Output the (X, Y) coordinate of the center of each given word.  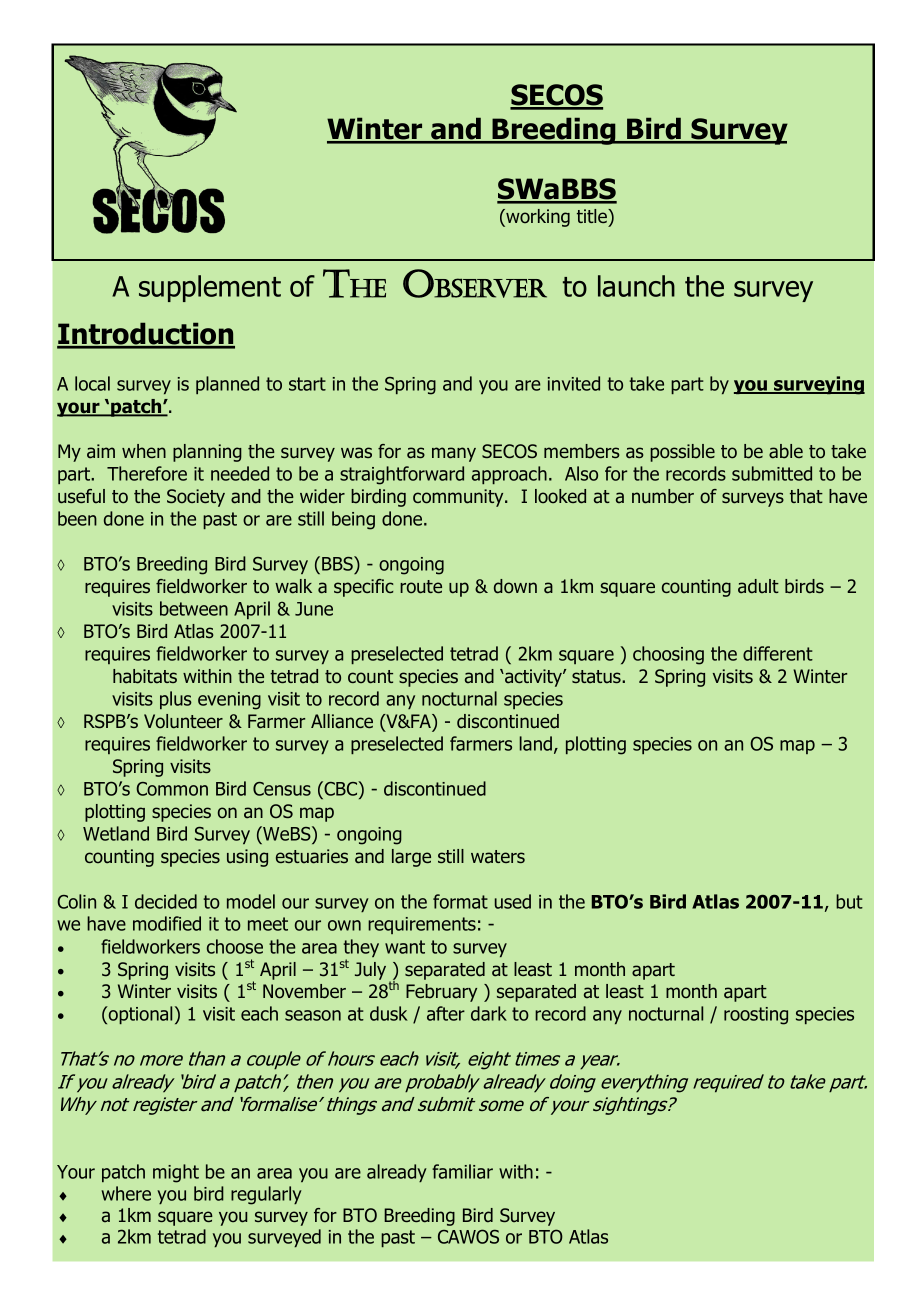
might (176, 1173)
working (537, 218)
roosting (756, 1016)
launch (636, 286)
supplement (210, 288)
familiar (462, 1171)
